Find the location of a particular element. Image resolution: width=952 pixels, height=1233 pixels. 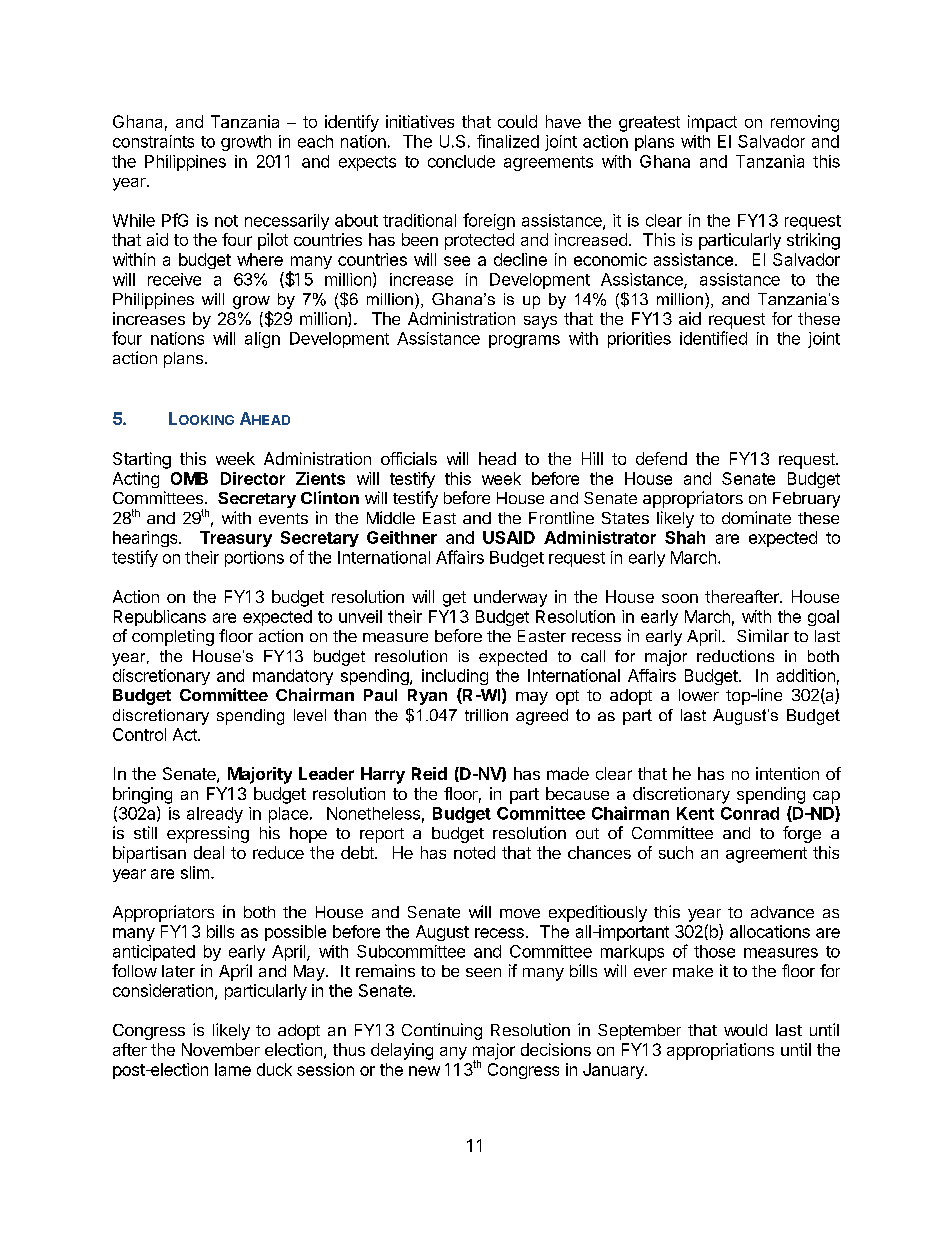

conclude is located at coordinates (461, 161).
